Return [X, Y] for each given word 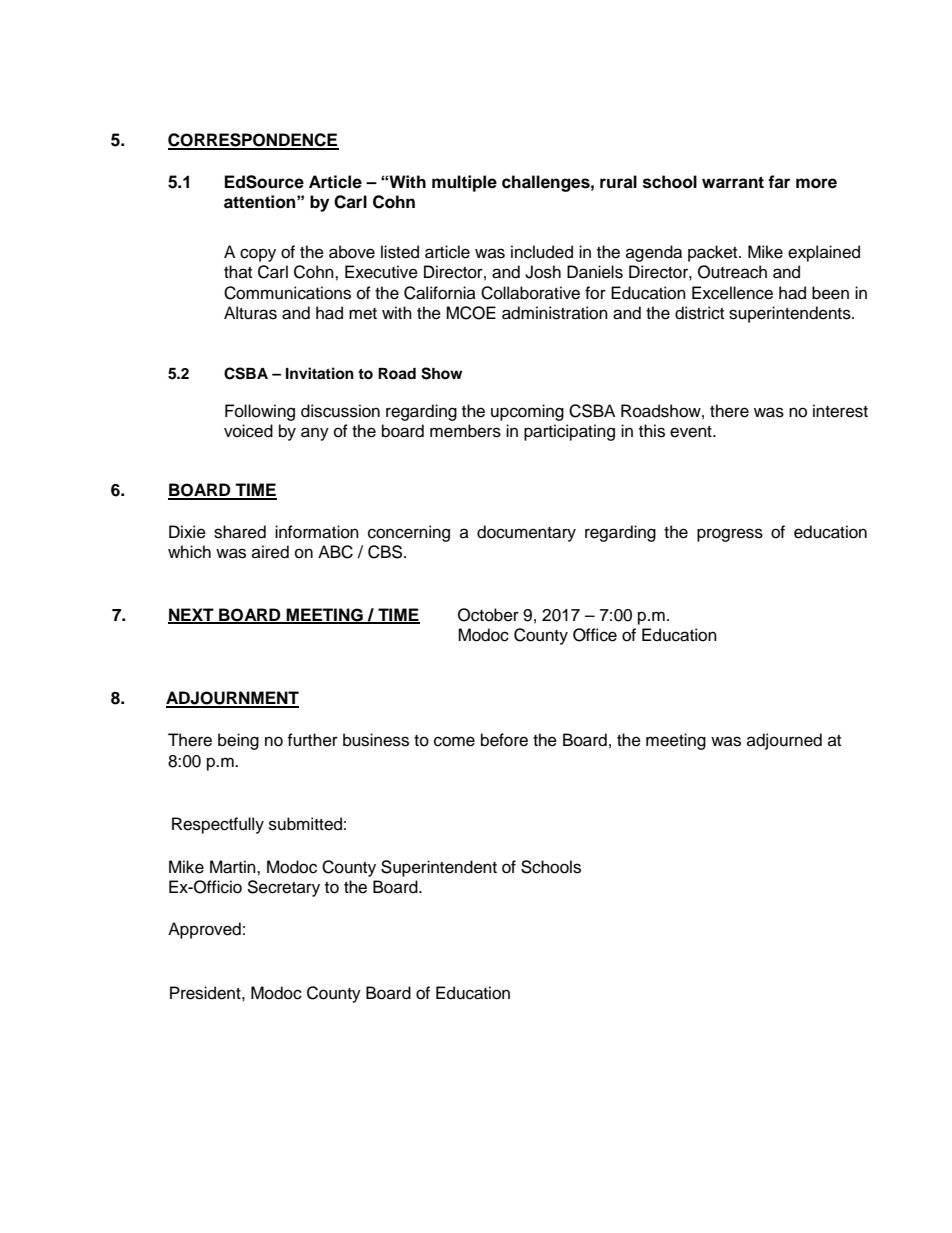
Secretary [283, 888]
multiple [464, 183]
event [692, 432]
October [488, 615]
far [779, 182]
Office [595, 635]
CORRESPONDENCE [253, 141]
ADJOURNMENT [232, 699]
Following [260, 412]
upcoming [527, 412]
